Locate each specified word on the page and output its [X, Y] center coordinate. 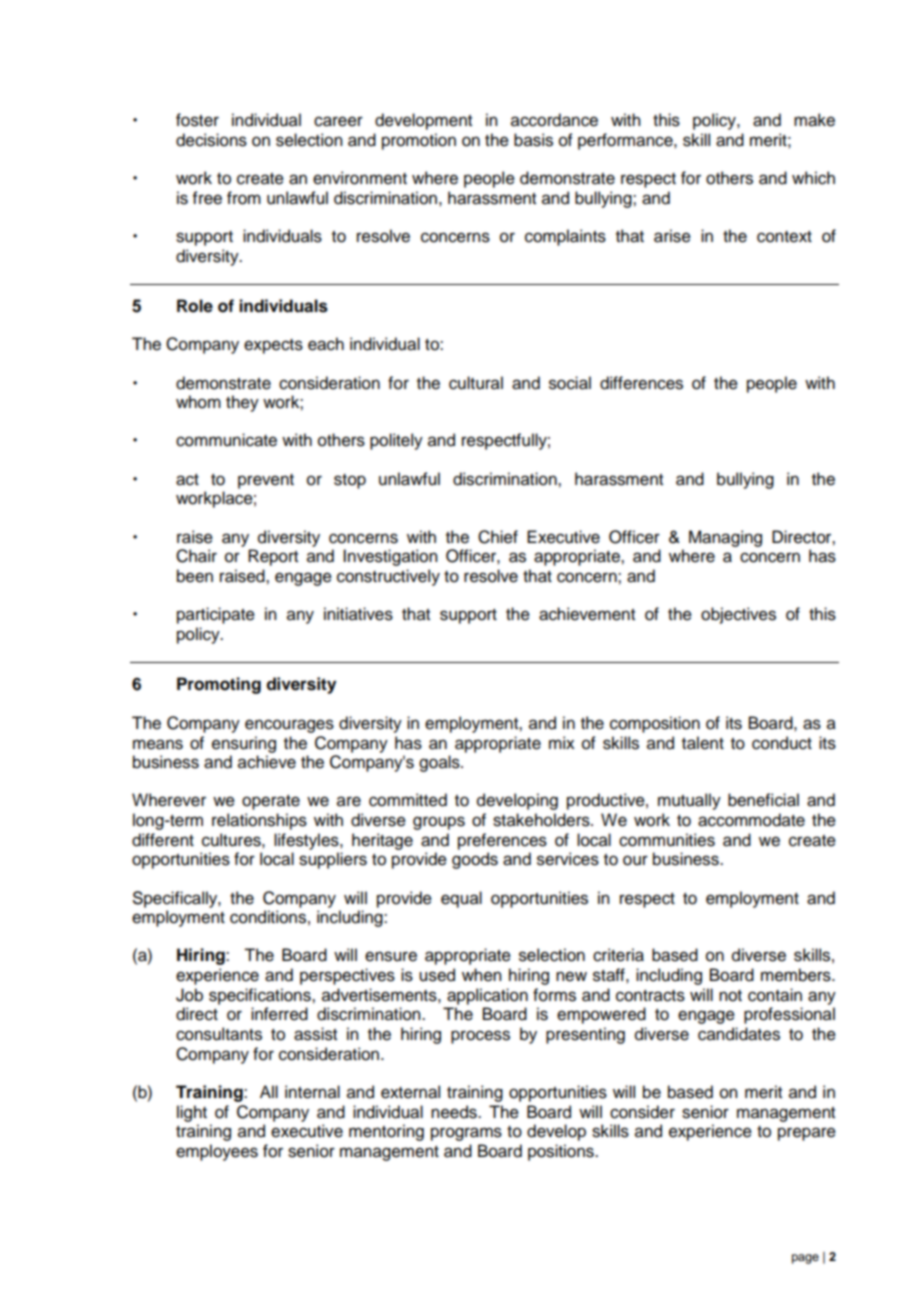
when [481, 975]
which [813, 178]
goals [440, 763]
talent [703, 743]
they [242, 403]
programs [466, 1134]
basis [533, 140]
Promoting [219, 685]
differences [641, 383]
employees [217, 1152]
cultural [476, 383]
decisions [211, 140]
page [805, 1259]
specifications [261, 996]
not [730, 996]
